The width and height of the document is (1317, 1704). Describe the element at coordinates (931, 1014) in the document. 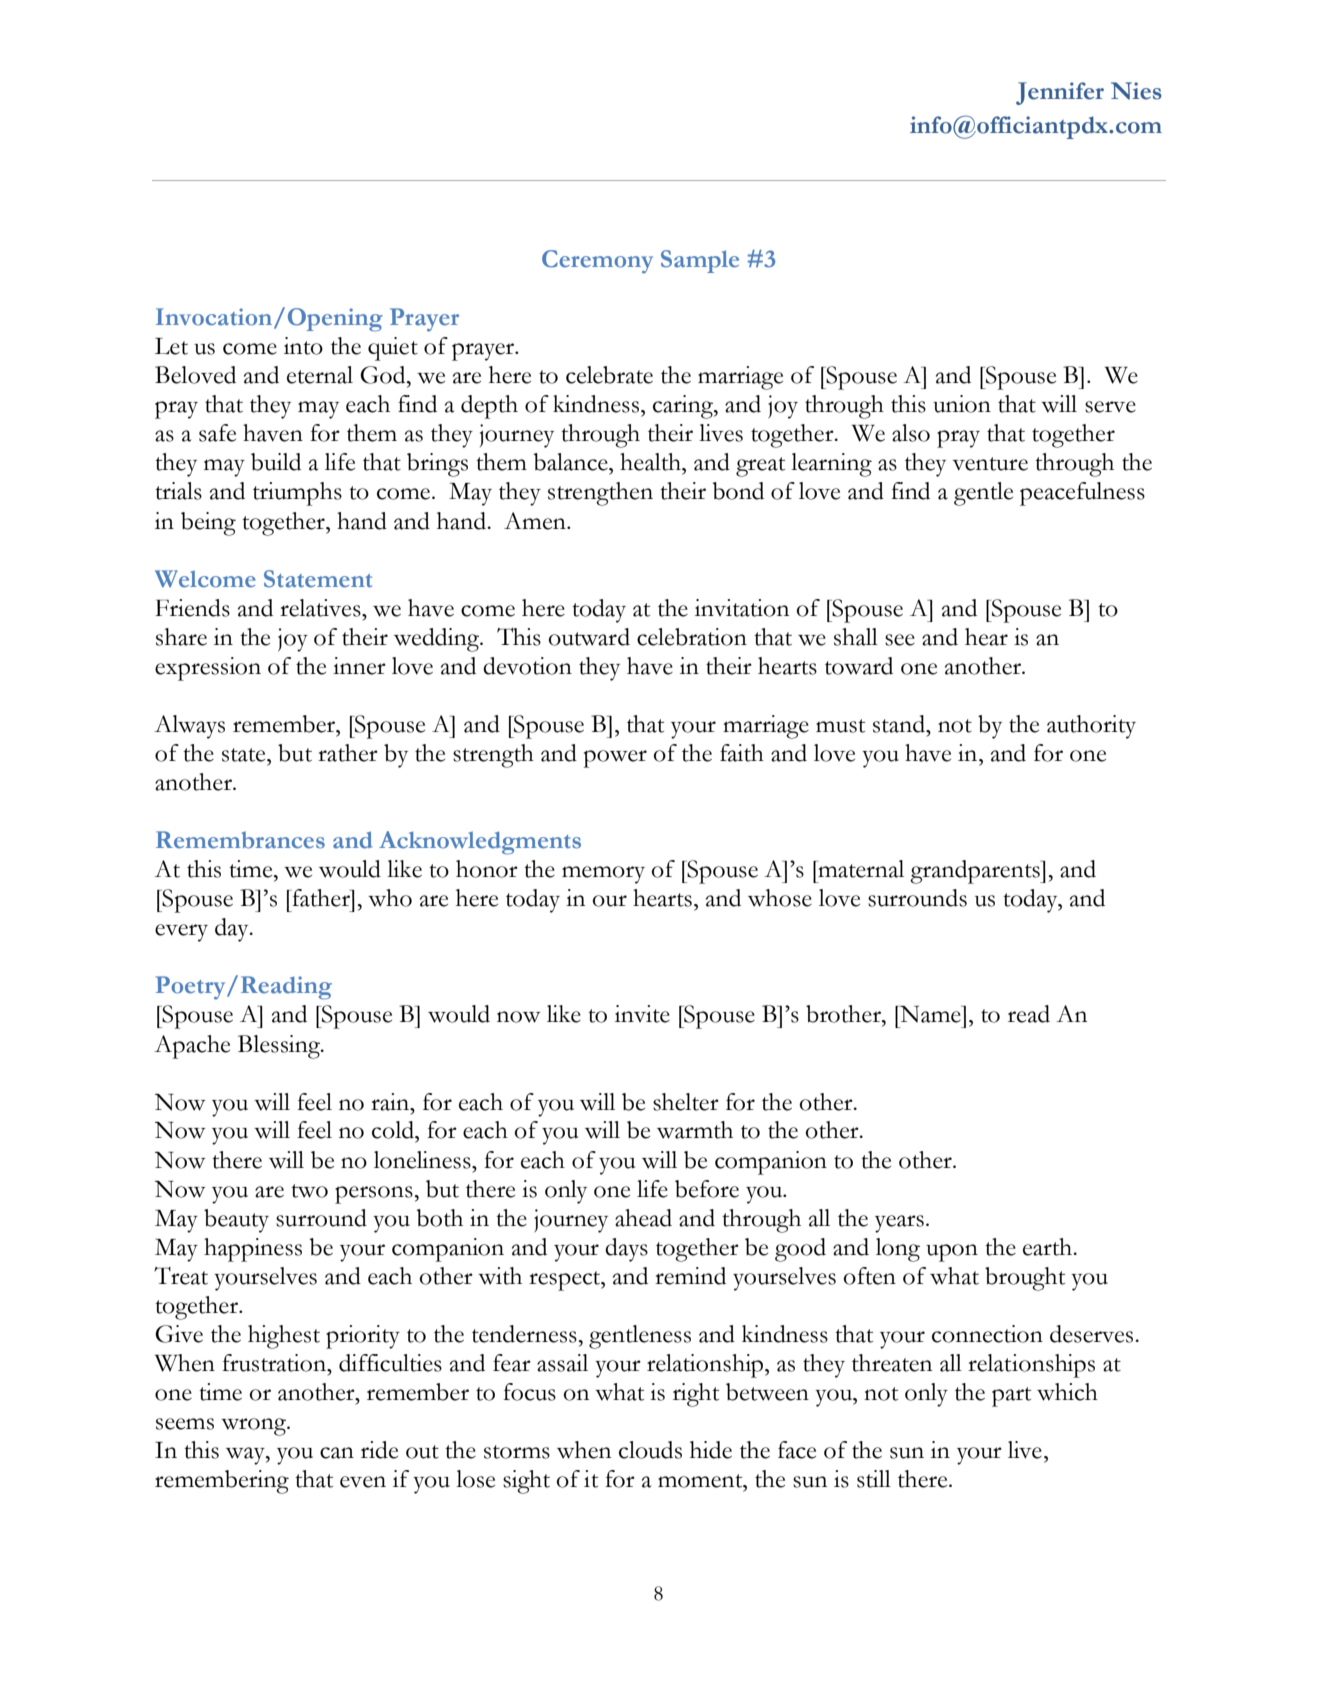

I see `Name` at that location.
